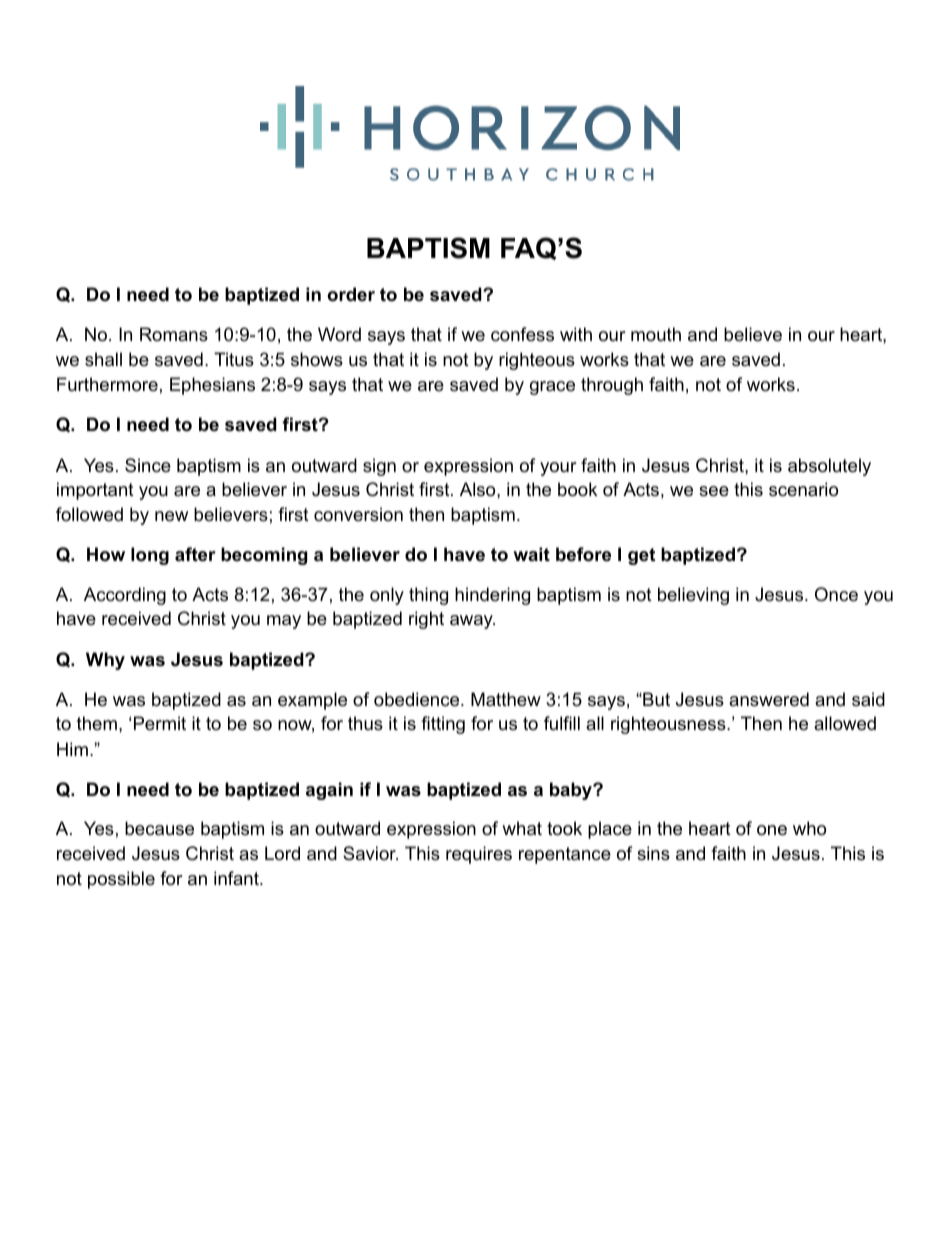 The image size is (952, 1233). Describe the element at coordinates (522, 334) in the document. I see `confess` at that location.
